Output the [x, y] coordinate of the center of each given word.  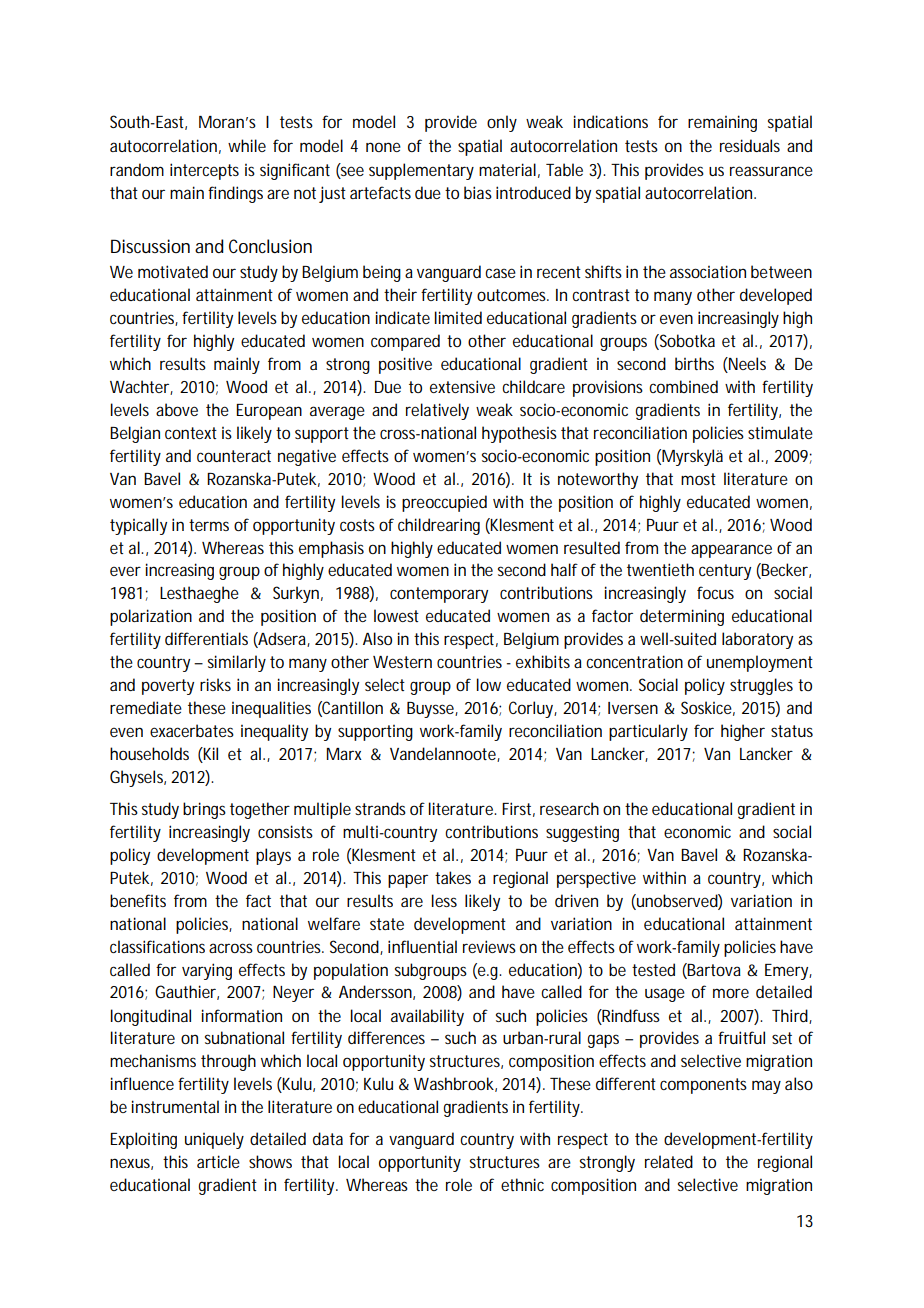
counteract [234, 456]
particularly [648, 732]
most [698, 479]
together [260, 810]
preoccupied [444, 503]
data [328, 1138]
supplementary [421, 171]
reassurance [771, 171]
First [518, 809]
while [247, 145]
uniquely [214, 1140]
